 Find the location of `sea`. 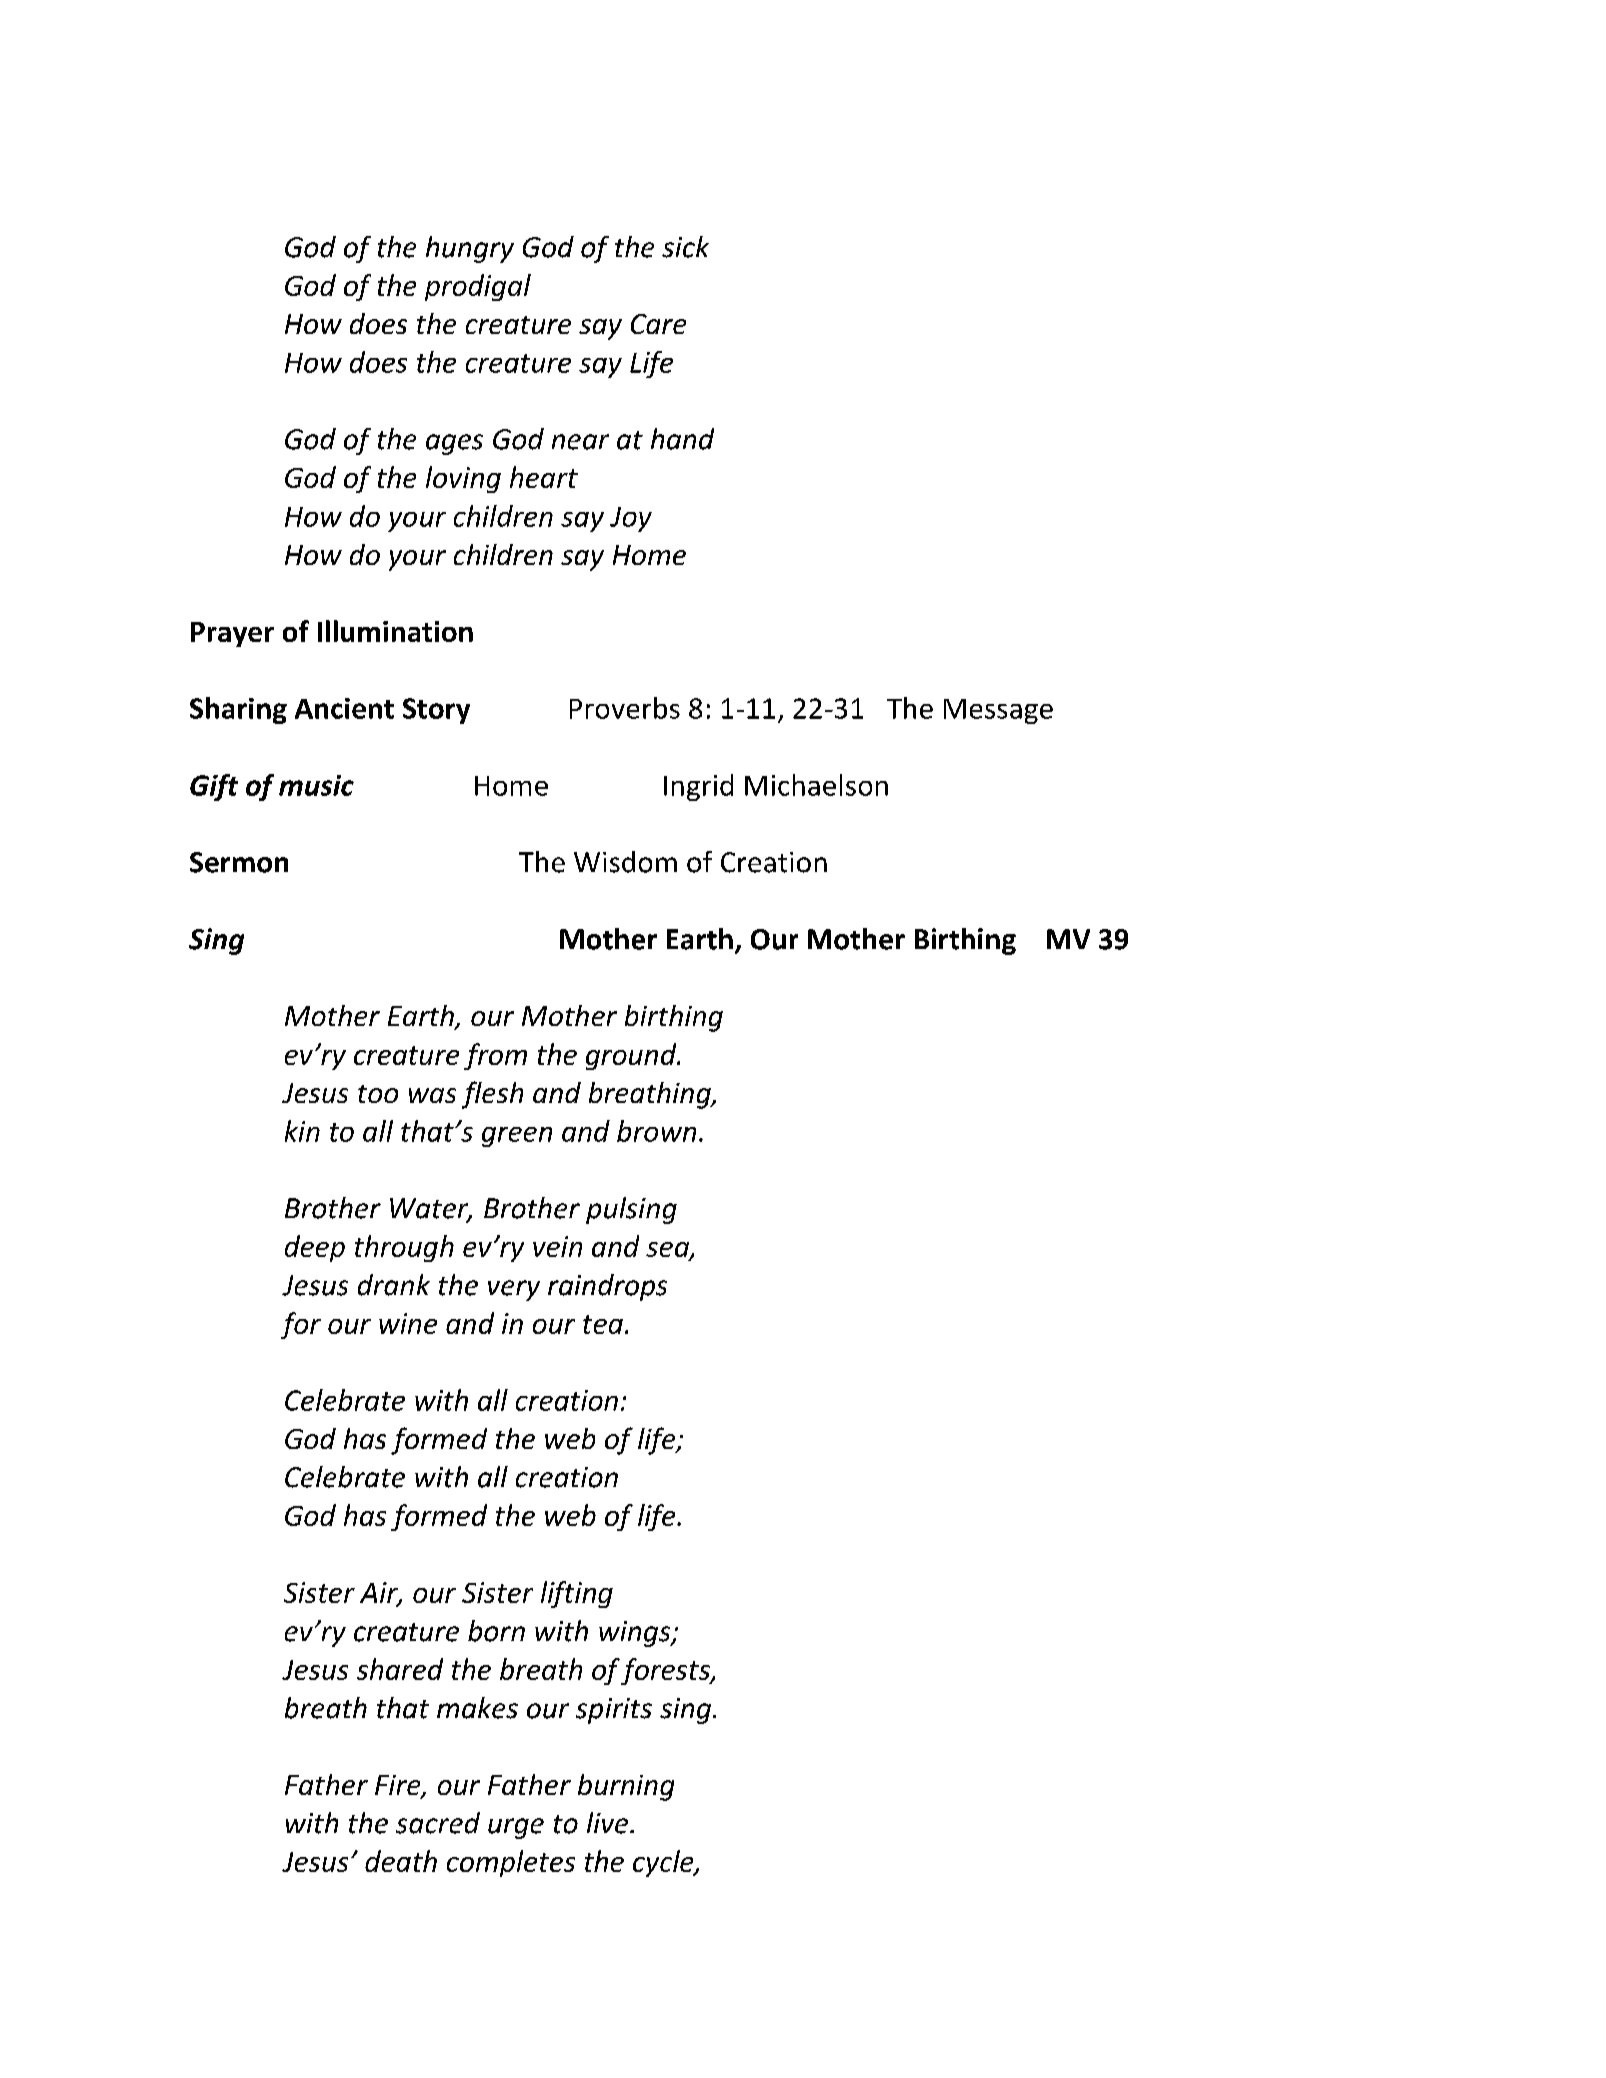

sea is located at coordinates (668, 1250).
